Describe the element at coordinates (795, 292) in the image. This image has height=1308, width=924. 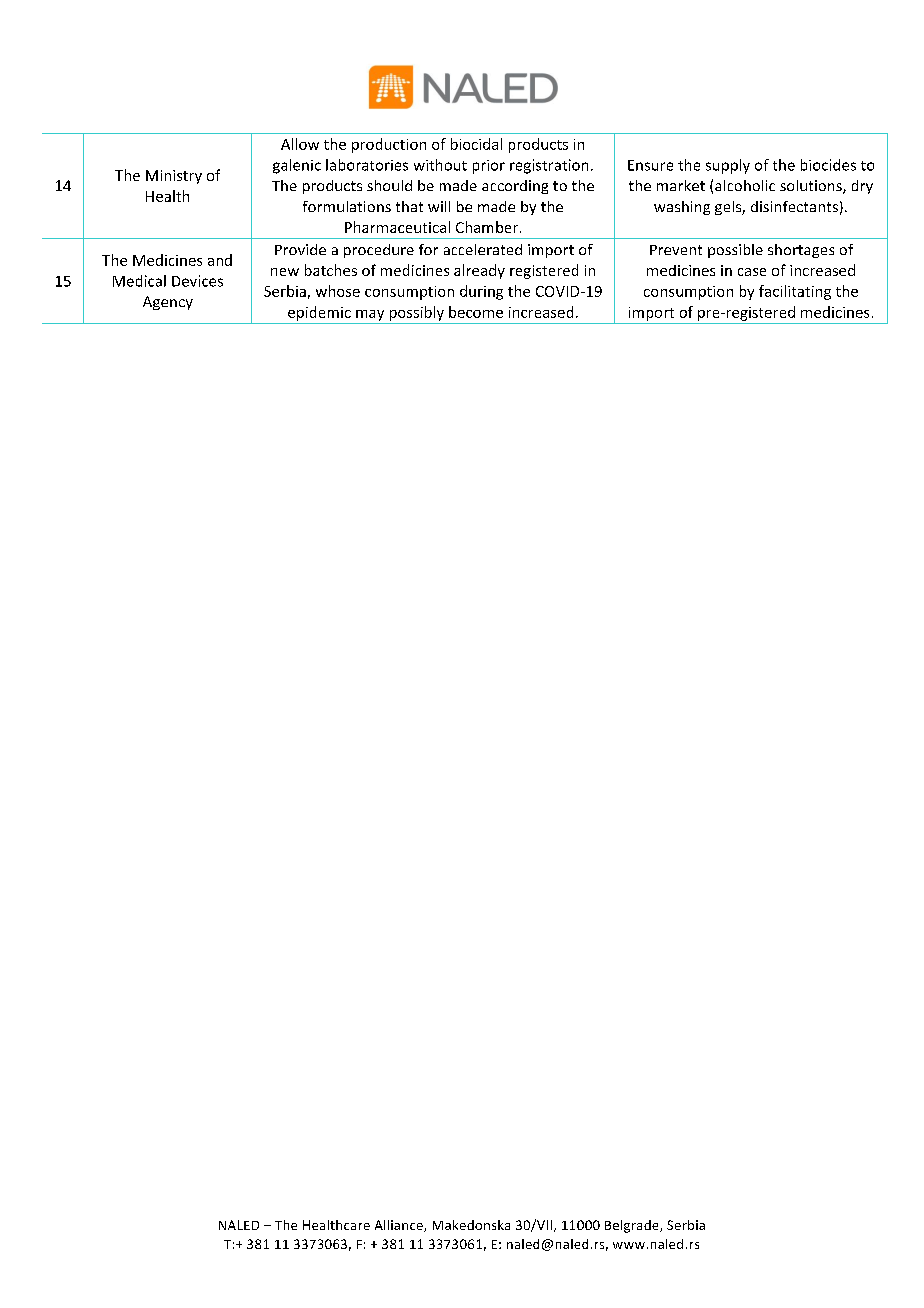
I see `facilitating` at that location.
